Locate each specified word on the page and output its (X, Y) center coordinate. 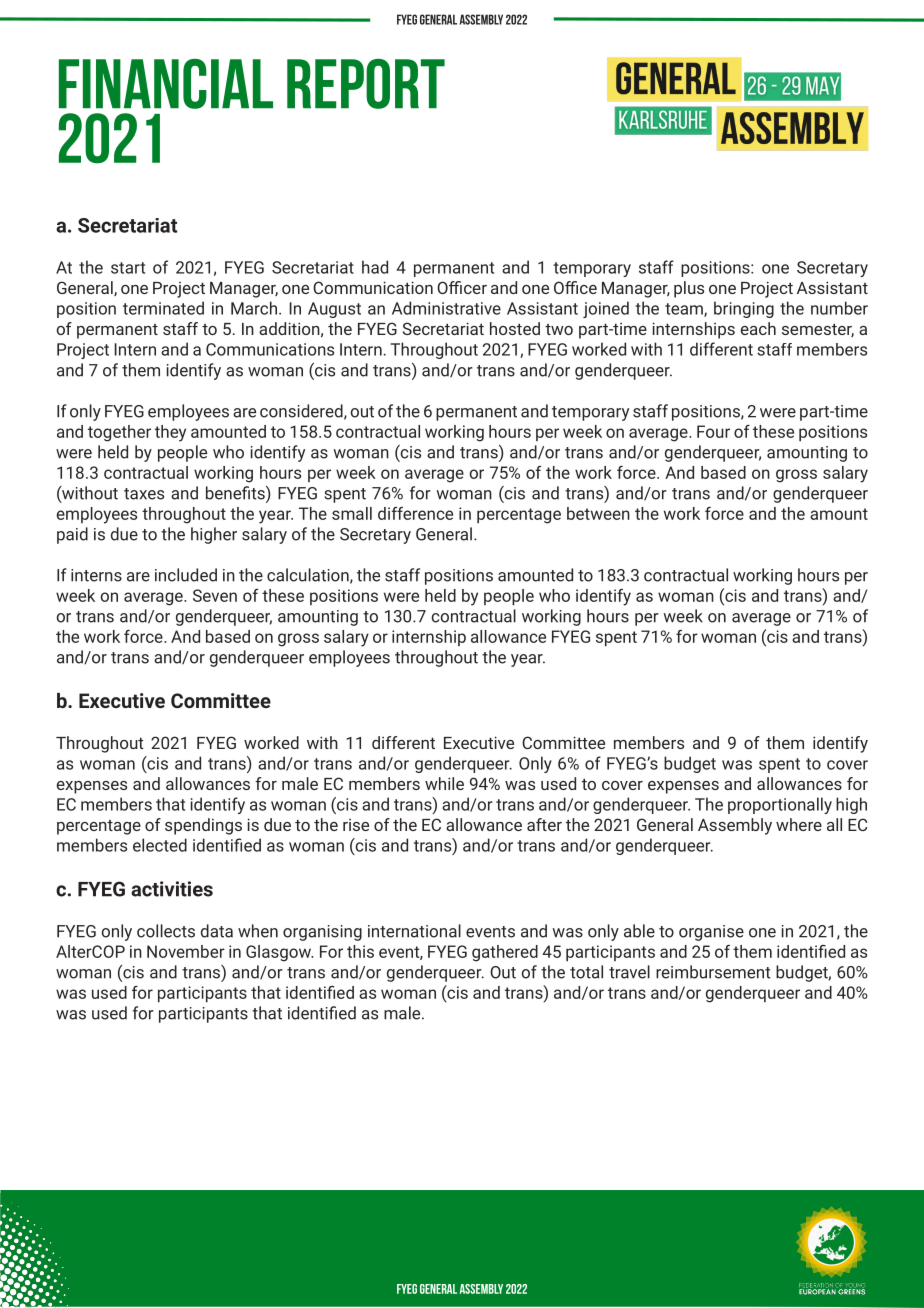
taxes (144, 494)
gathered (505, 953)
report (366, 84)
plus (689, 289)
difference (415, 513)
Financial (166, 84)
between (598, 513)
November (186, 951)
